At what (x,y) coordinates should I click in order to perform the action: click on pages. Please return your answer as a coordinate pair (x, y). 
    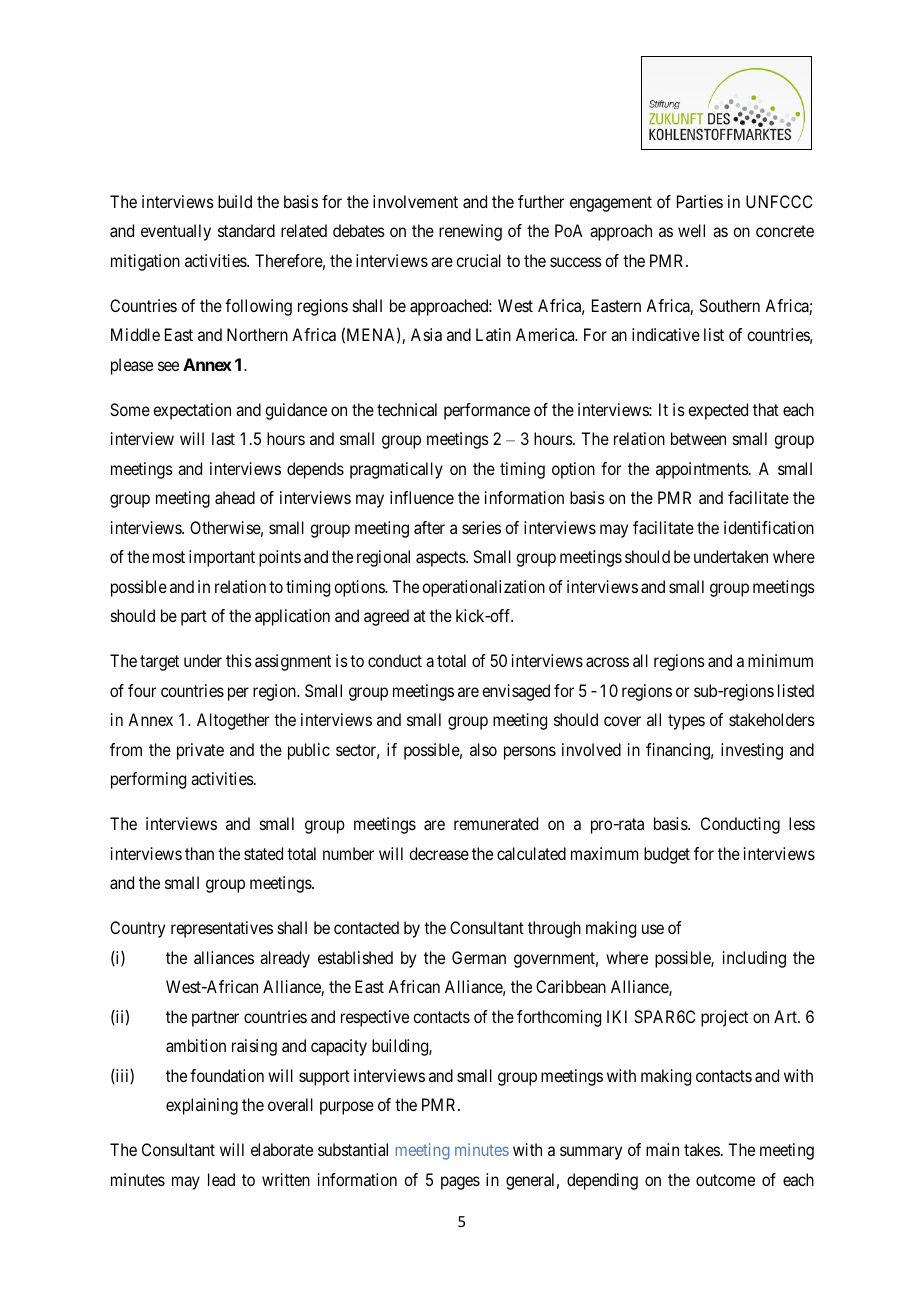
    Looking at the image, I should click on (460, 1183).
